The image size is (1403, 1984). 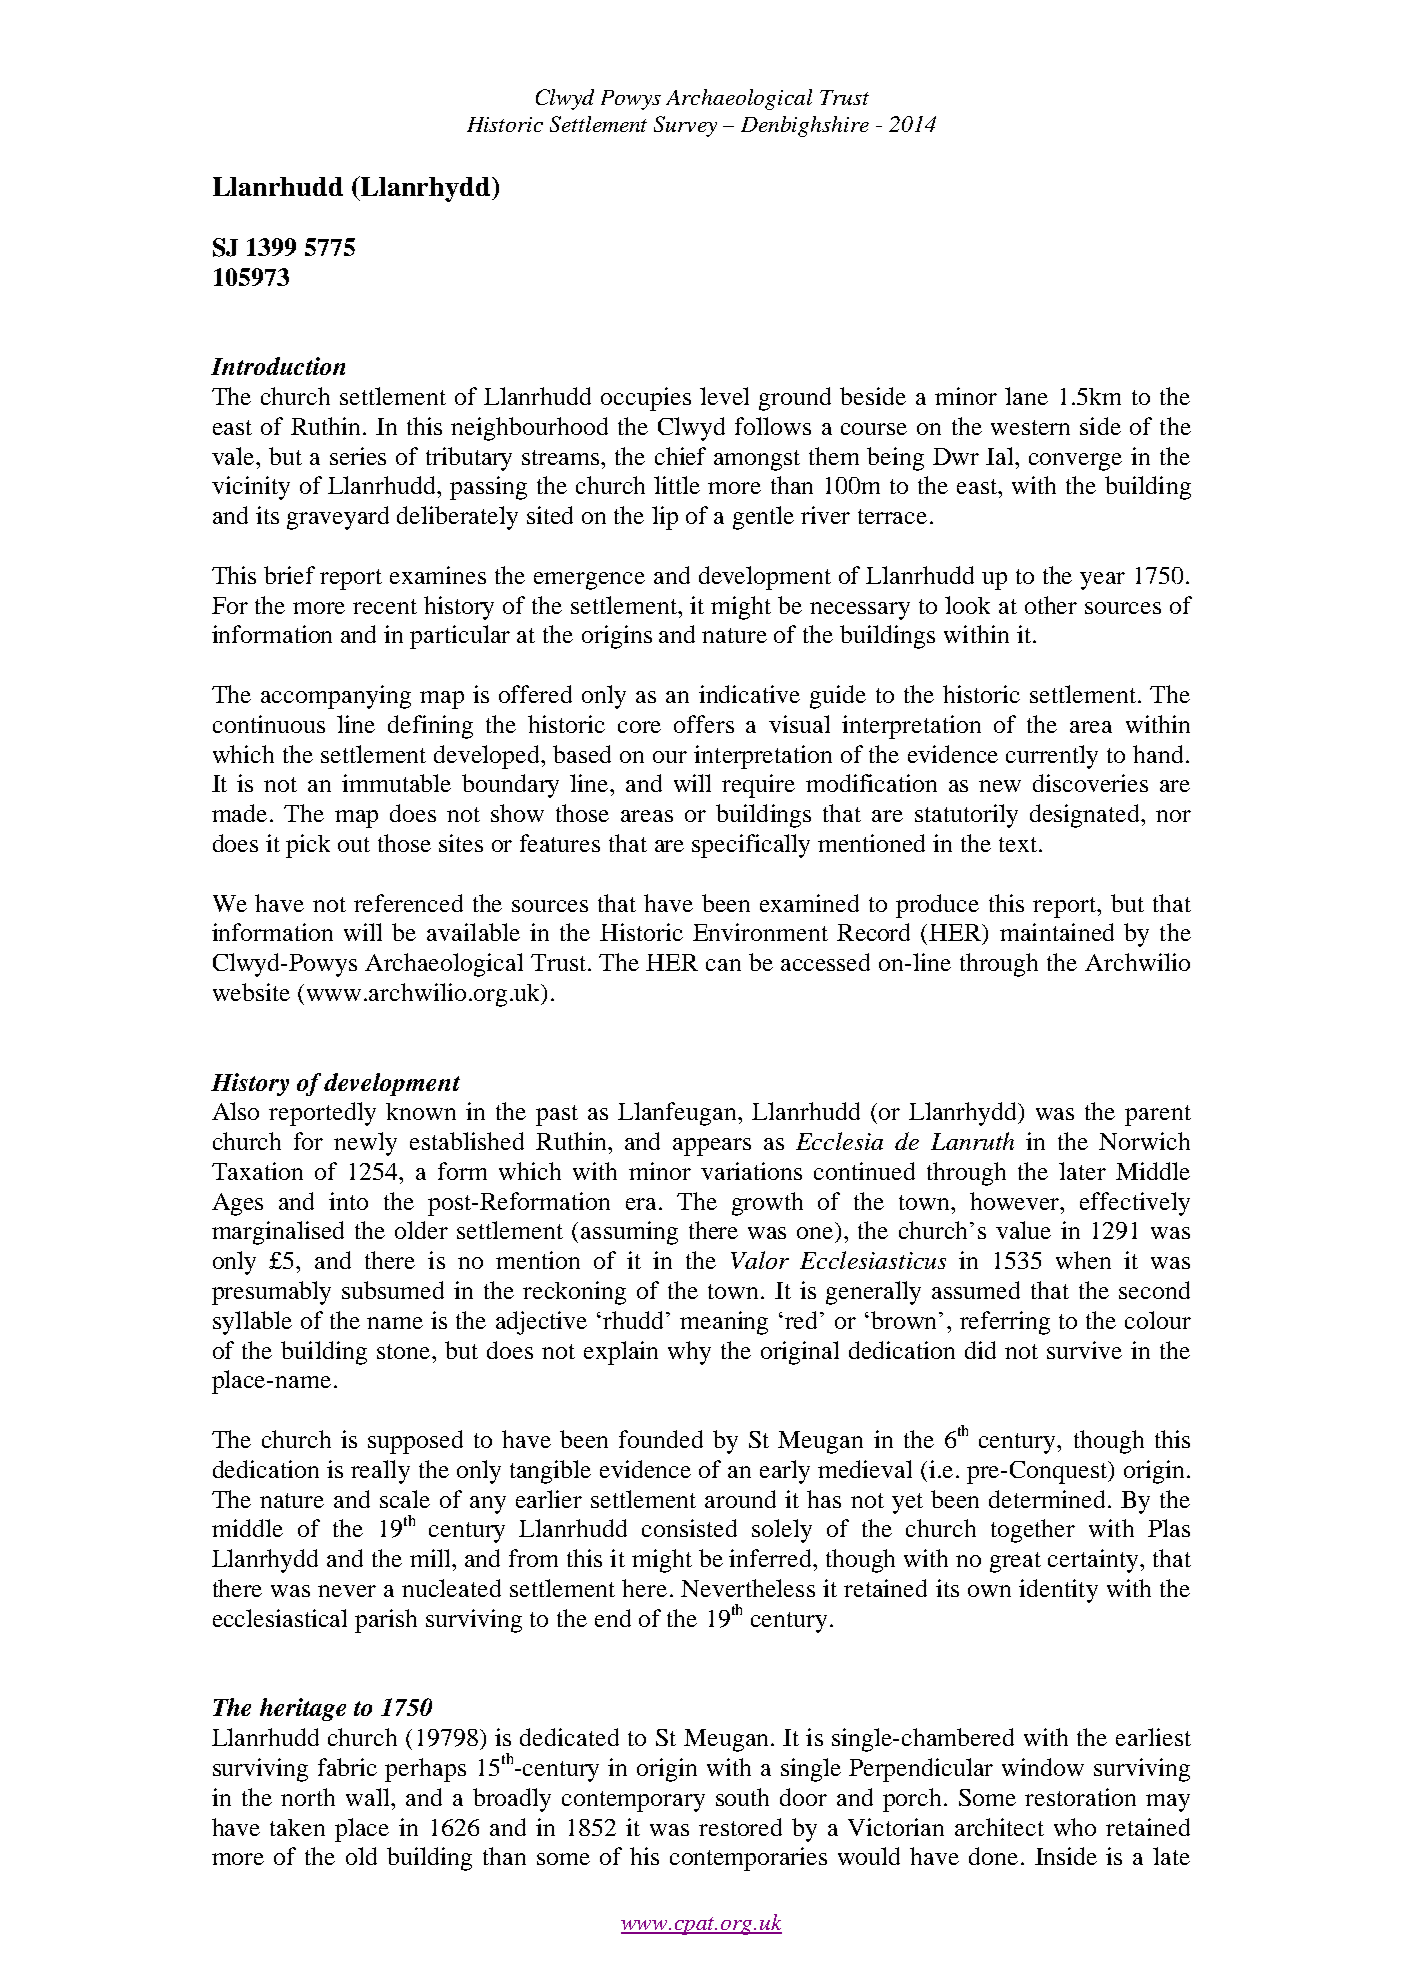 I want to click on wall, so click(x=369, y=1797).
